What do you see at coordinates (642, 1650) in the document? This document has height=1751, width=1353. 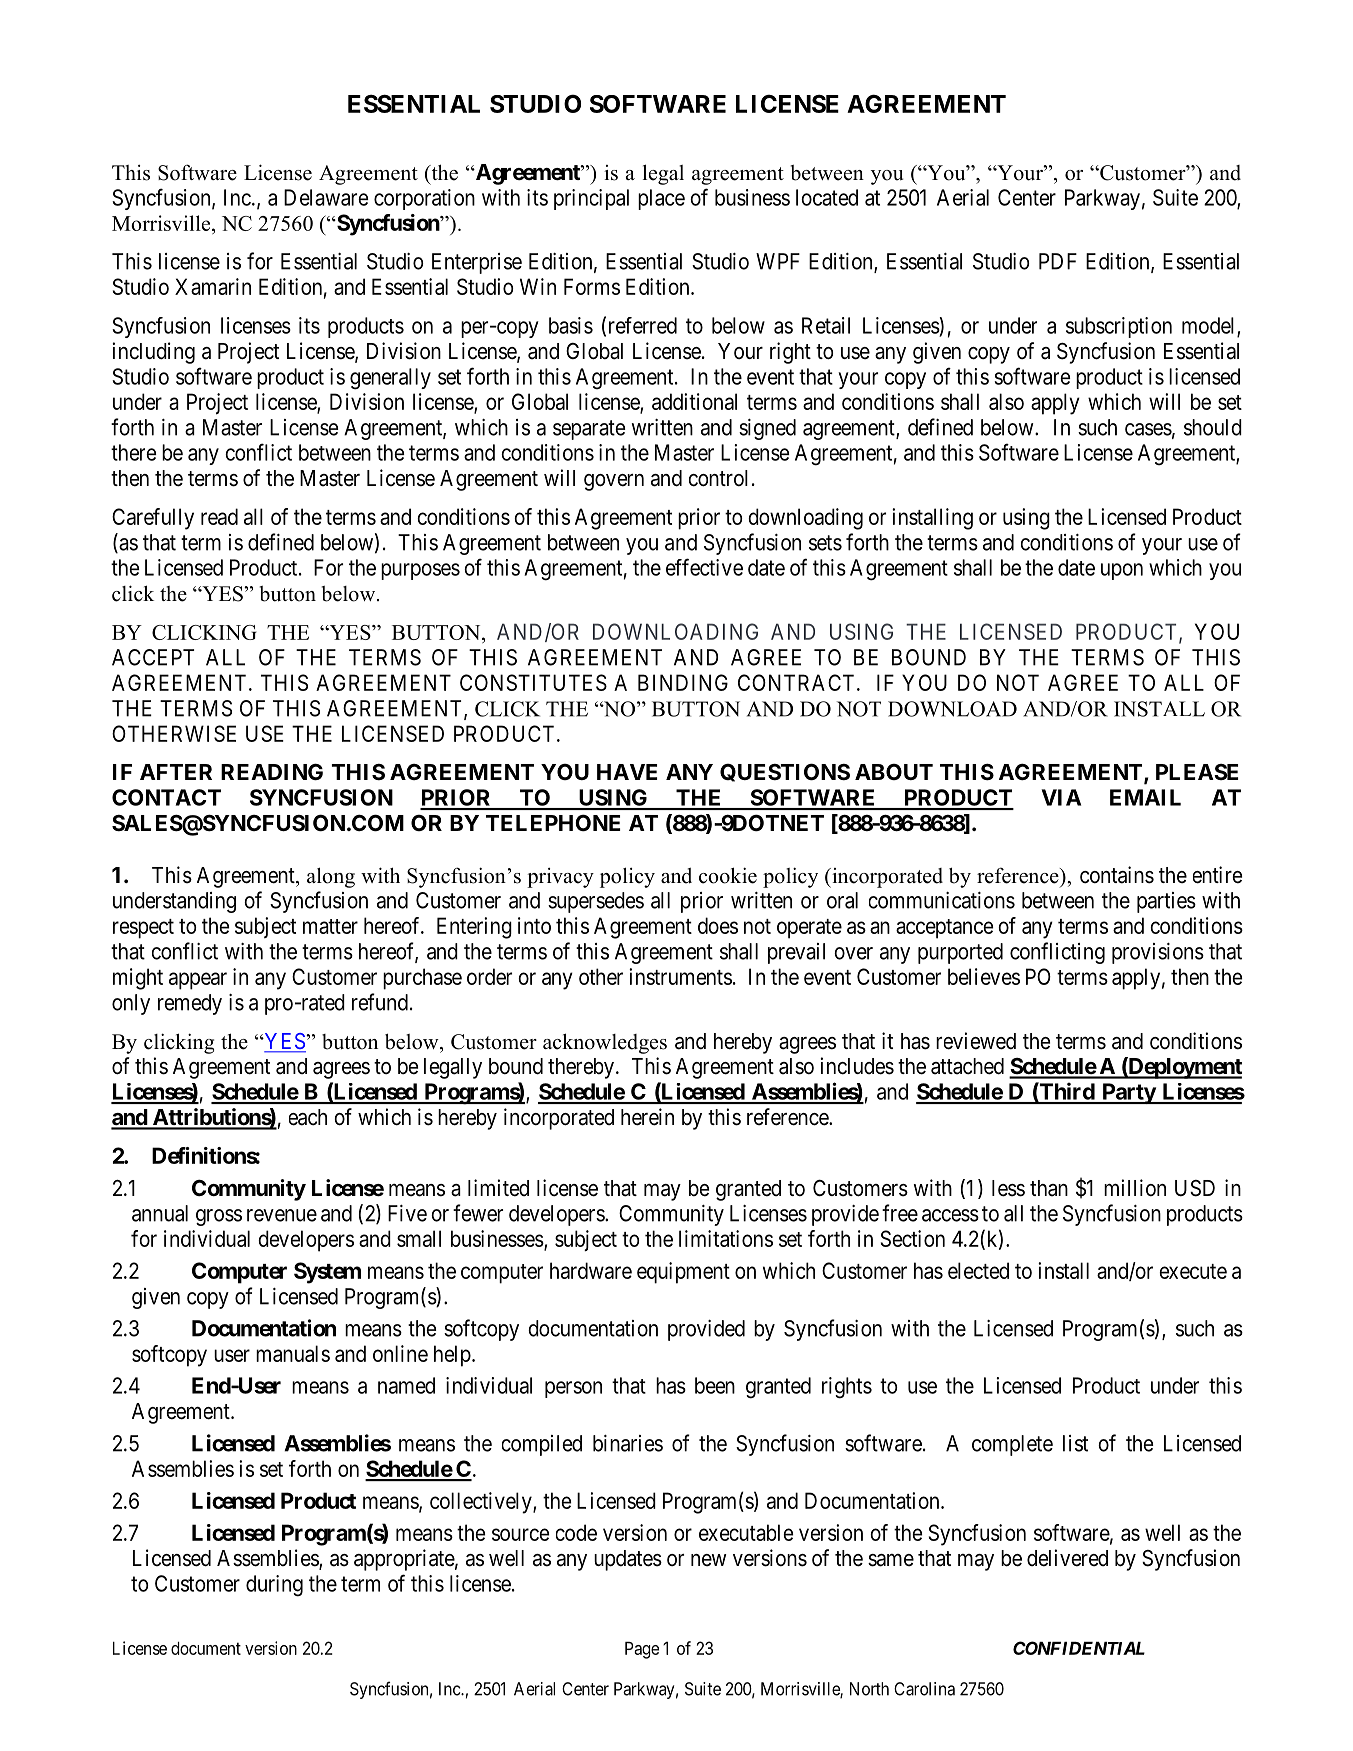 I see `Page` at bounding box center [642, 1650].
